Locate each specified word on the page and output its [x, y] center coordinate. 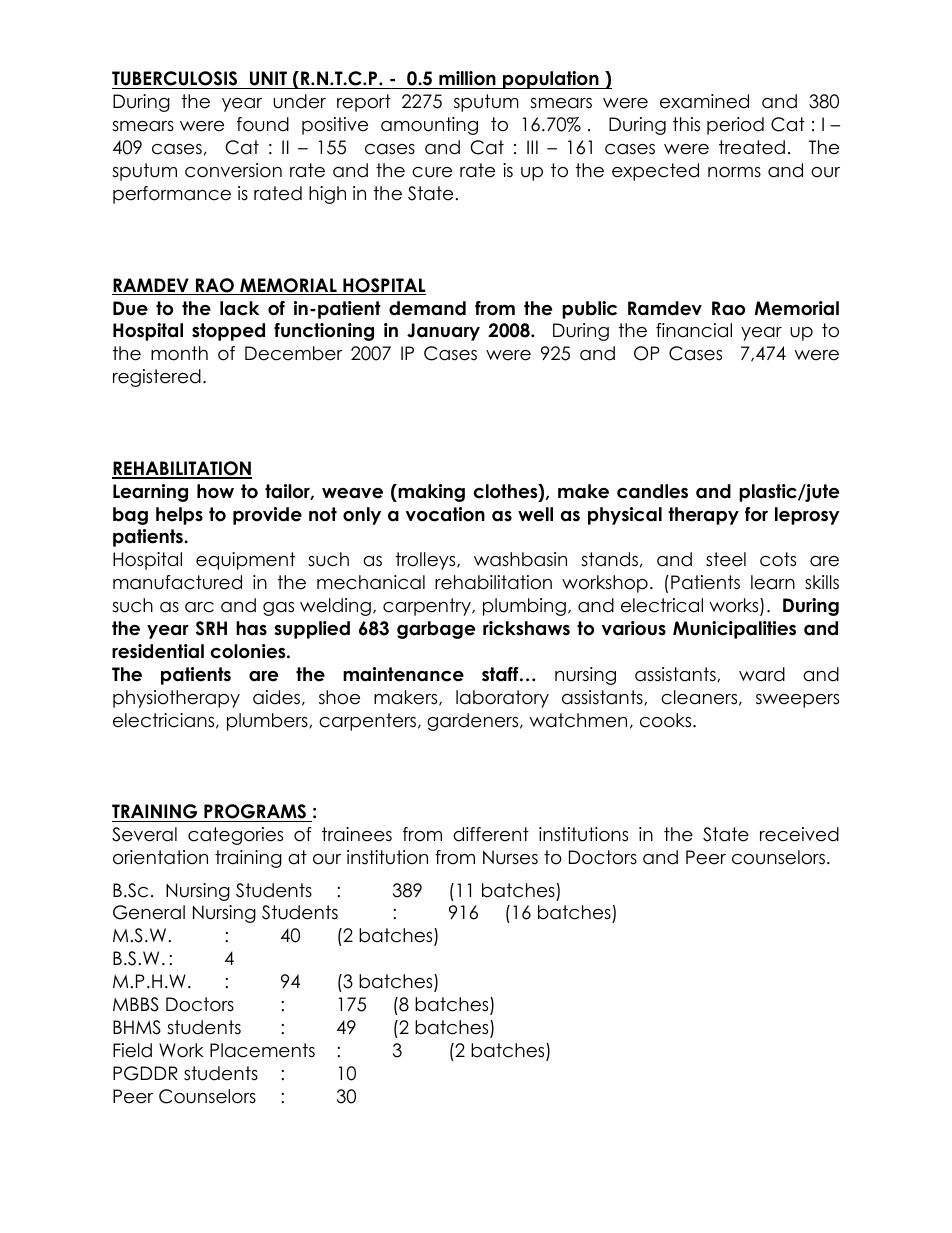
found [263, 124]
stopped [228, 332]
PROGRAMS [255, 813]
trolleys [427, 561]
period [735, 126]
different [491, 834]
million [467, 80]
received [799, 834]
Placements [262, 1050]
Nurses [510, 857]
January [443, 332]
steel [726, 559]
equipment [245, 561]
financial [694, 330]
